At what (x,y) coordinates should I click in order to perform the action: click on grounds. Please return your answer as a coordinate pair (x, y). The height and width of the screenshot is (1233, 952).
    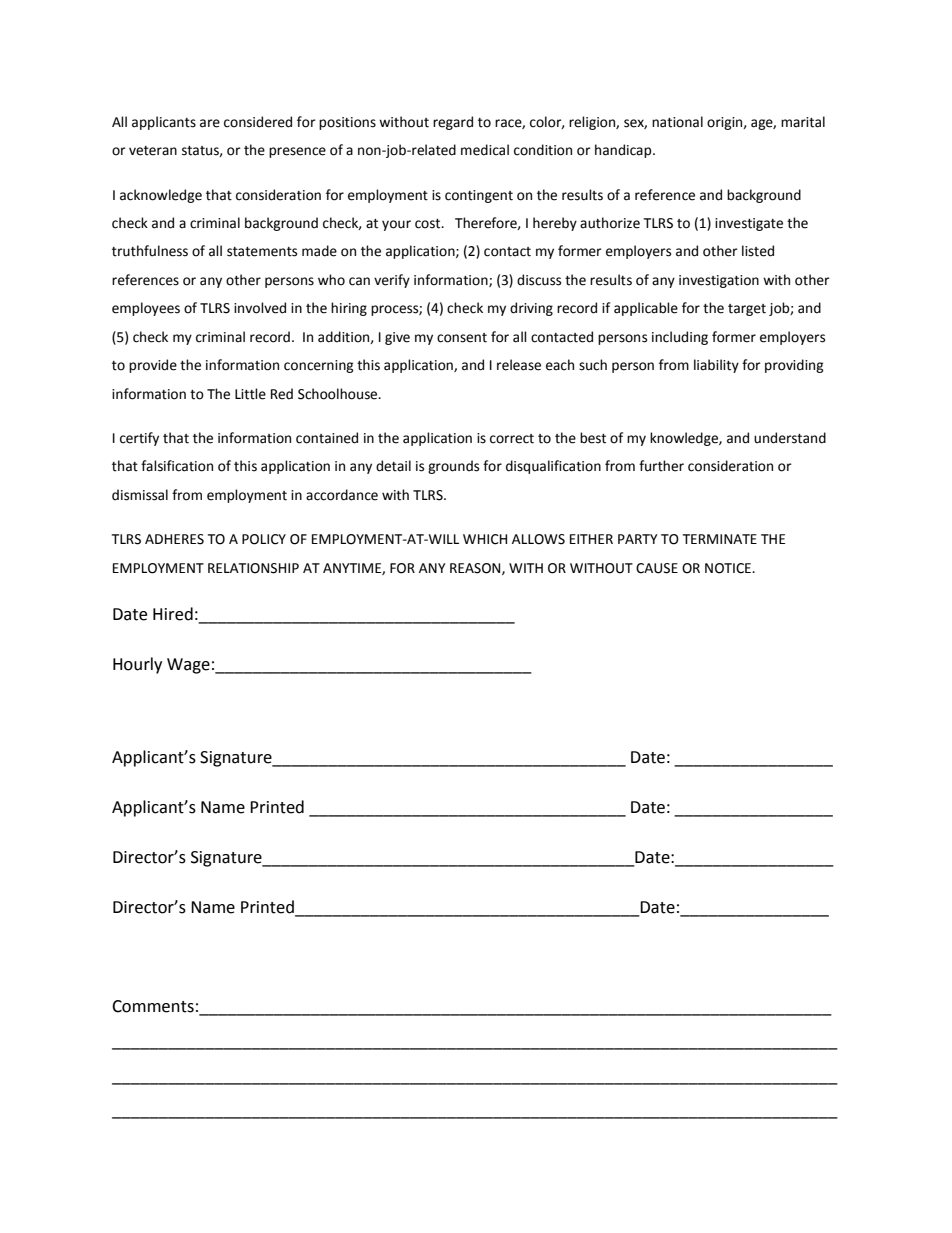
    Looking at the image, I should click on (453, 467).
